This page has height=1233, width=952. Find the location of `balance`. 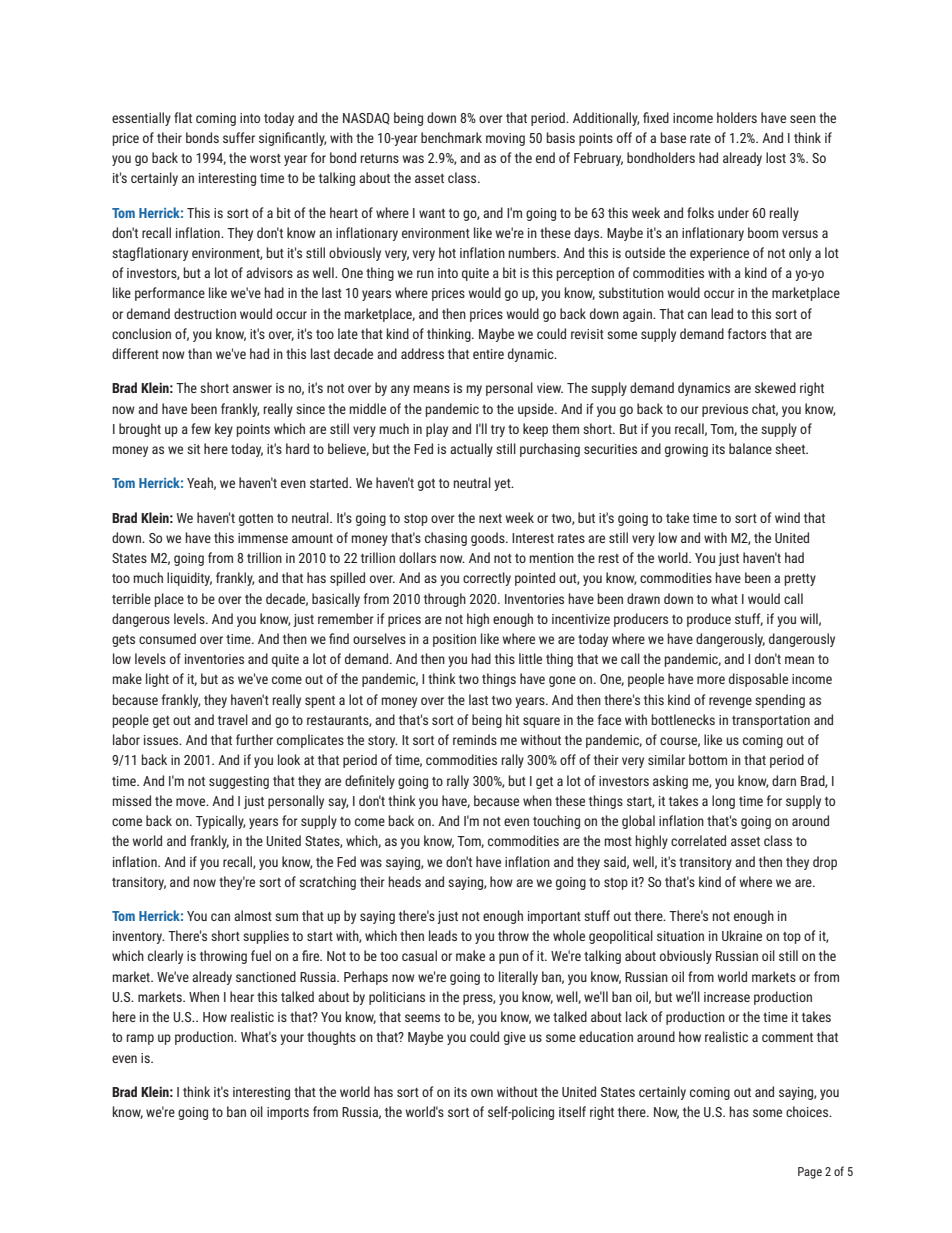

balance is located at coordinates (750, 448).
